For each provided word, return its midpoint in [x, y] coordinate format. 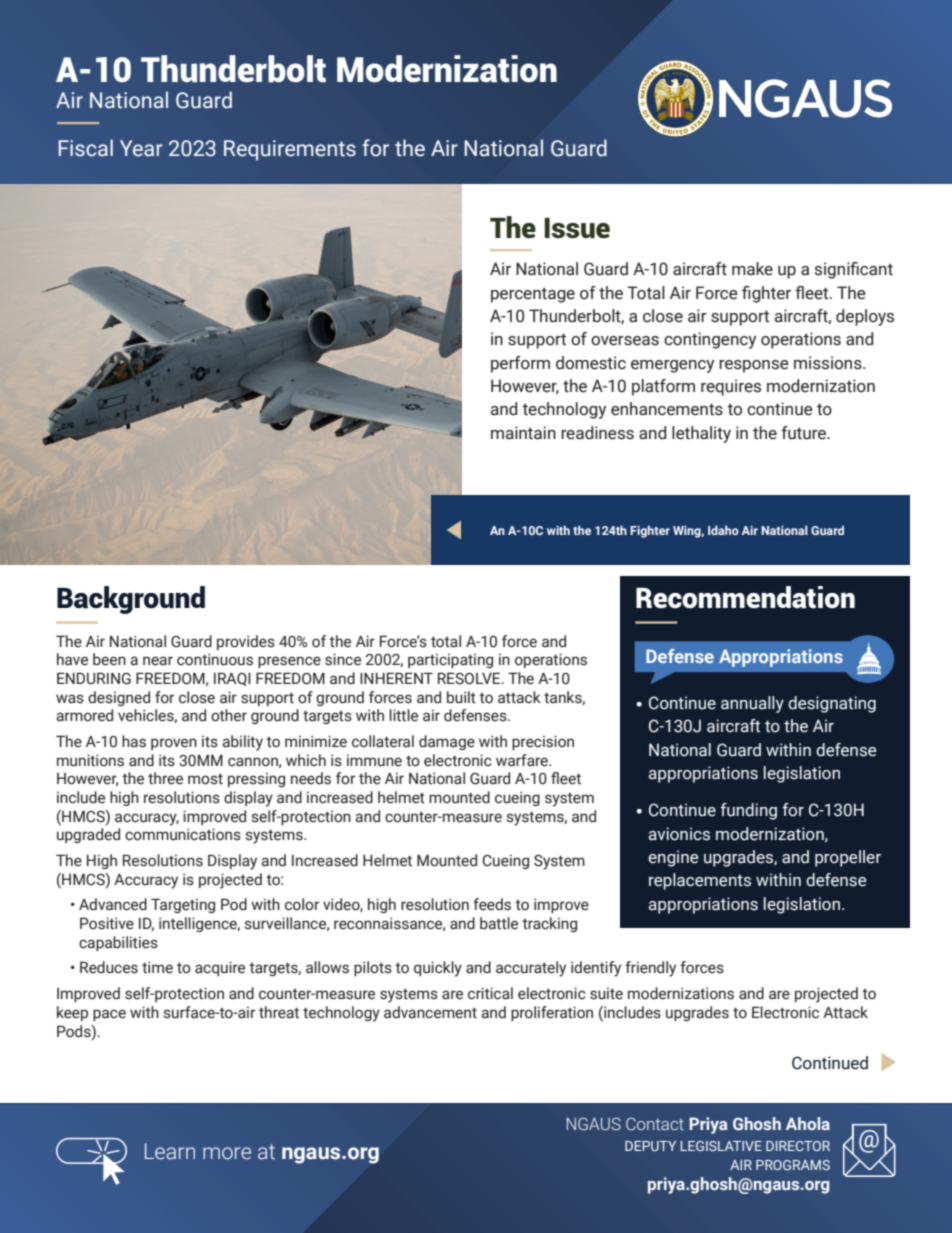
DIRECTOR [798, 1146]
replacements [700, 881]
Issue [577, 228]
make [752, 269]
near [158, 661]
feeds [492, 904]
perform [520, 364]
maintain [523, 433]
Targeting [183, 905]
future [804, 433]
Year [141, 148]
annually [752, 704]
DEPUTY [650, 1146]
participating [450, 660]
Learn [170, 1151]
